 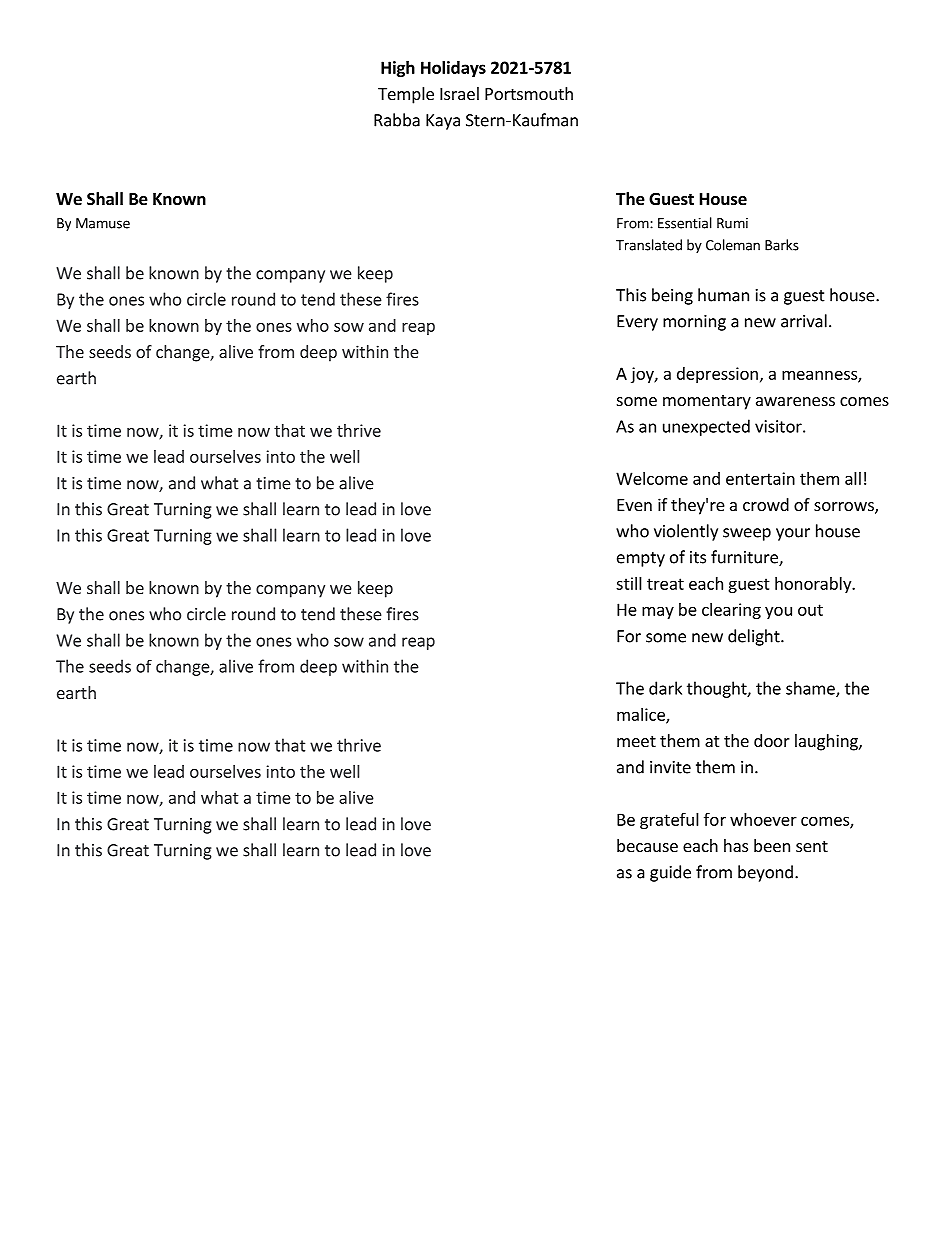 What do you see at coordinates (811, 689) in the screenshot?
I see `shame` at bounding box center [811, 689].
